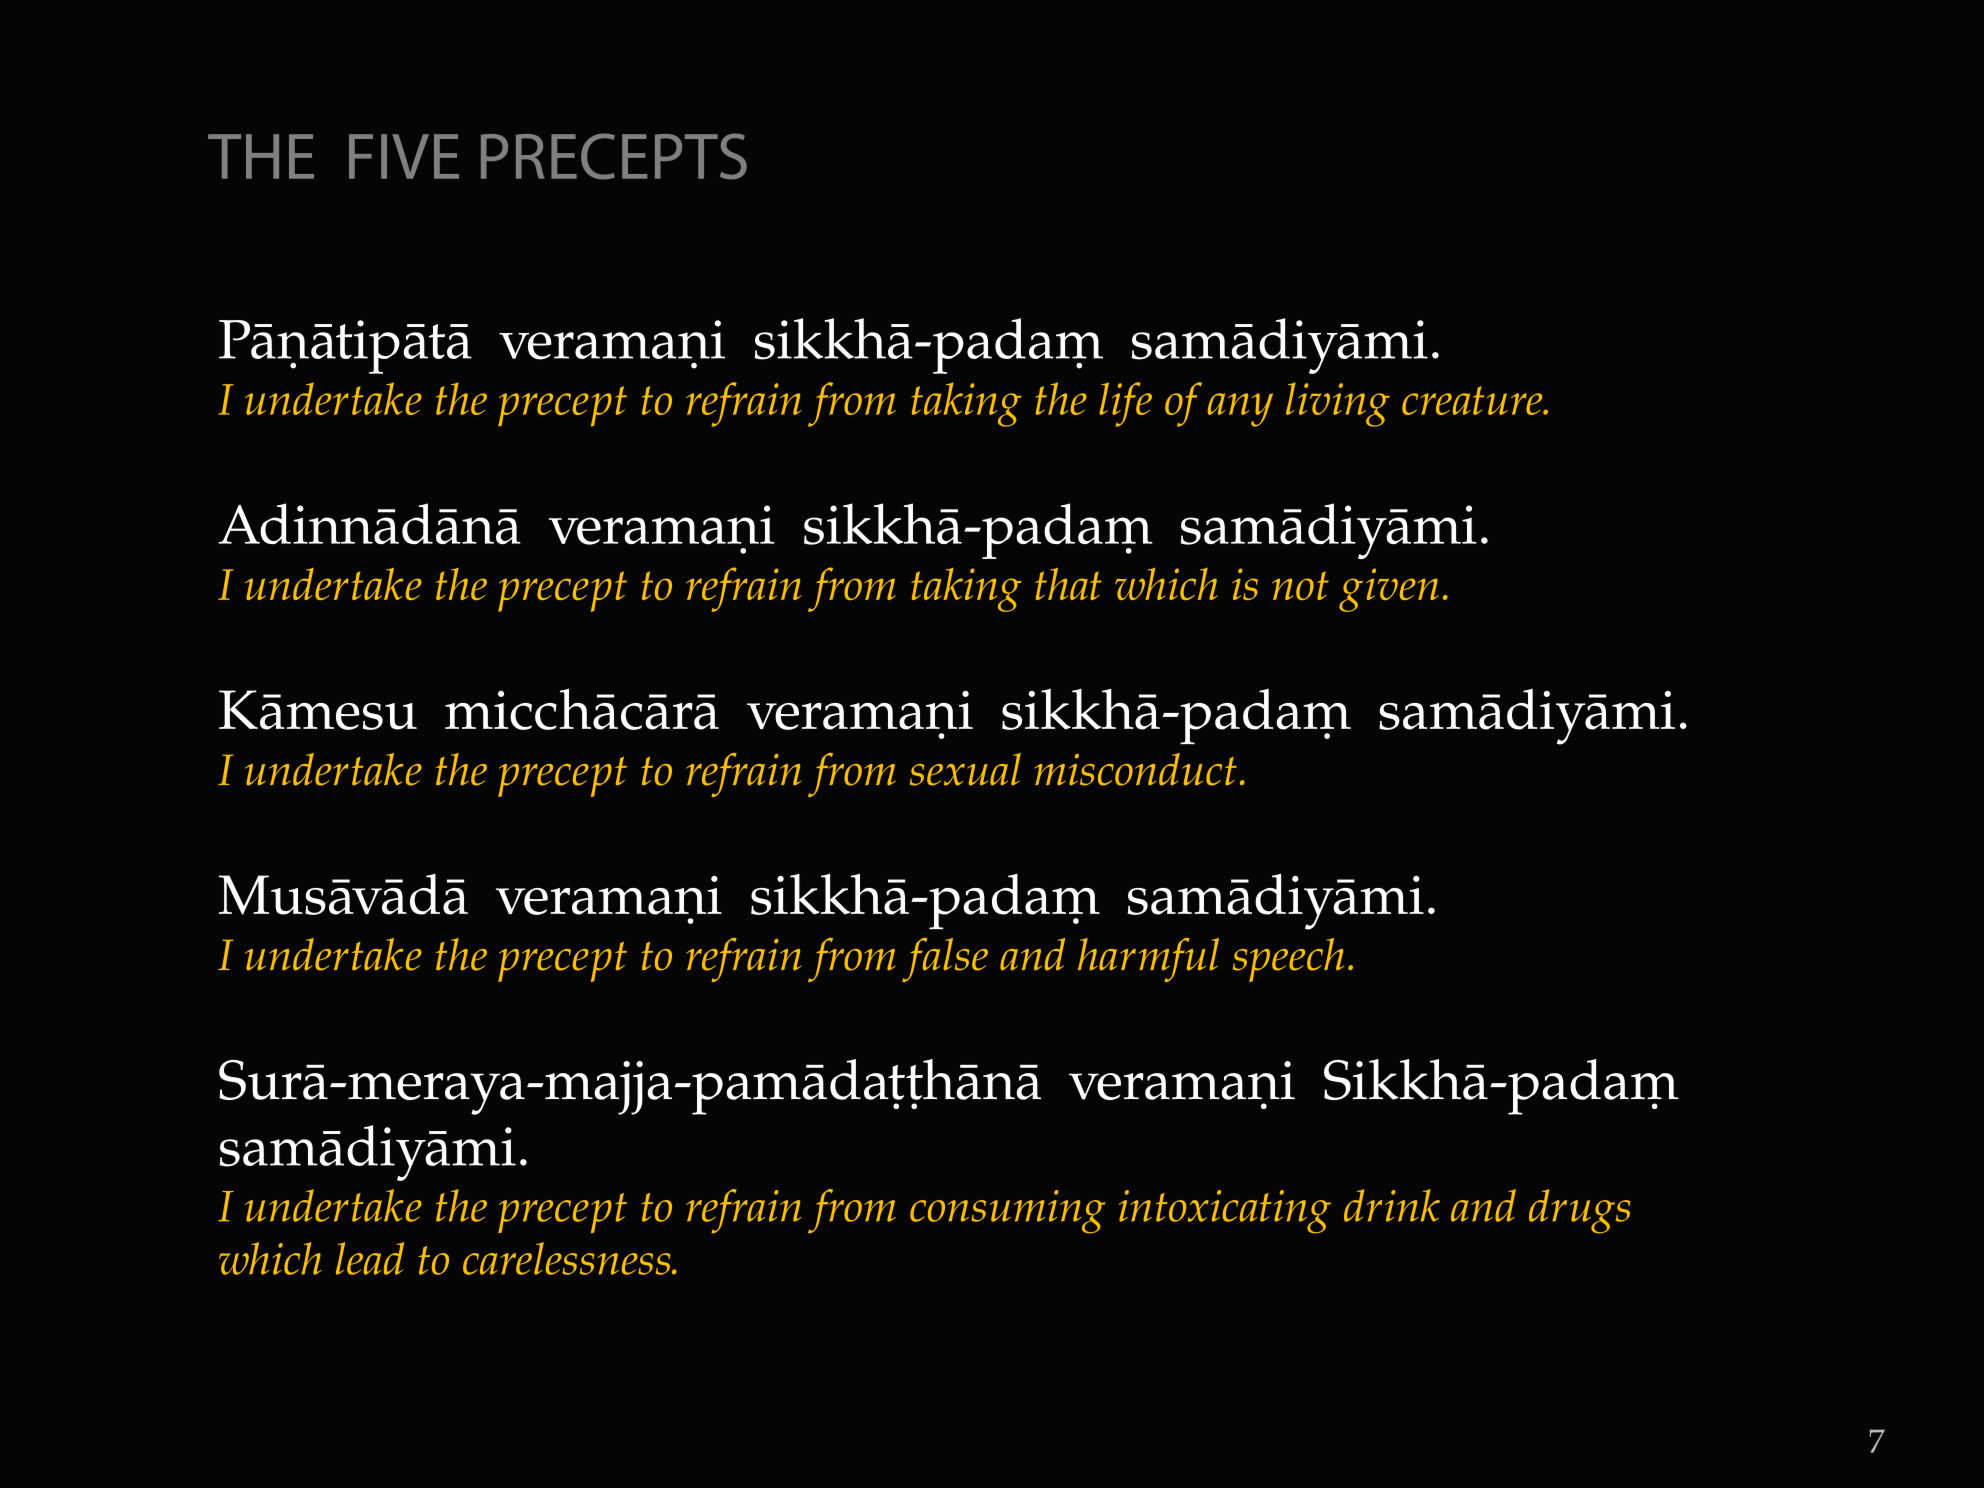 The height and width of the page is (1488, 1984). I want to click on carelessness, so click(568, 1258).
